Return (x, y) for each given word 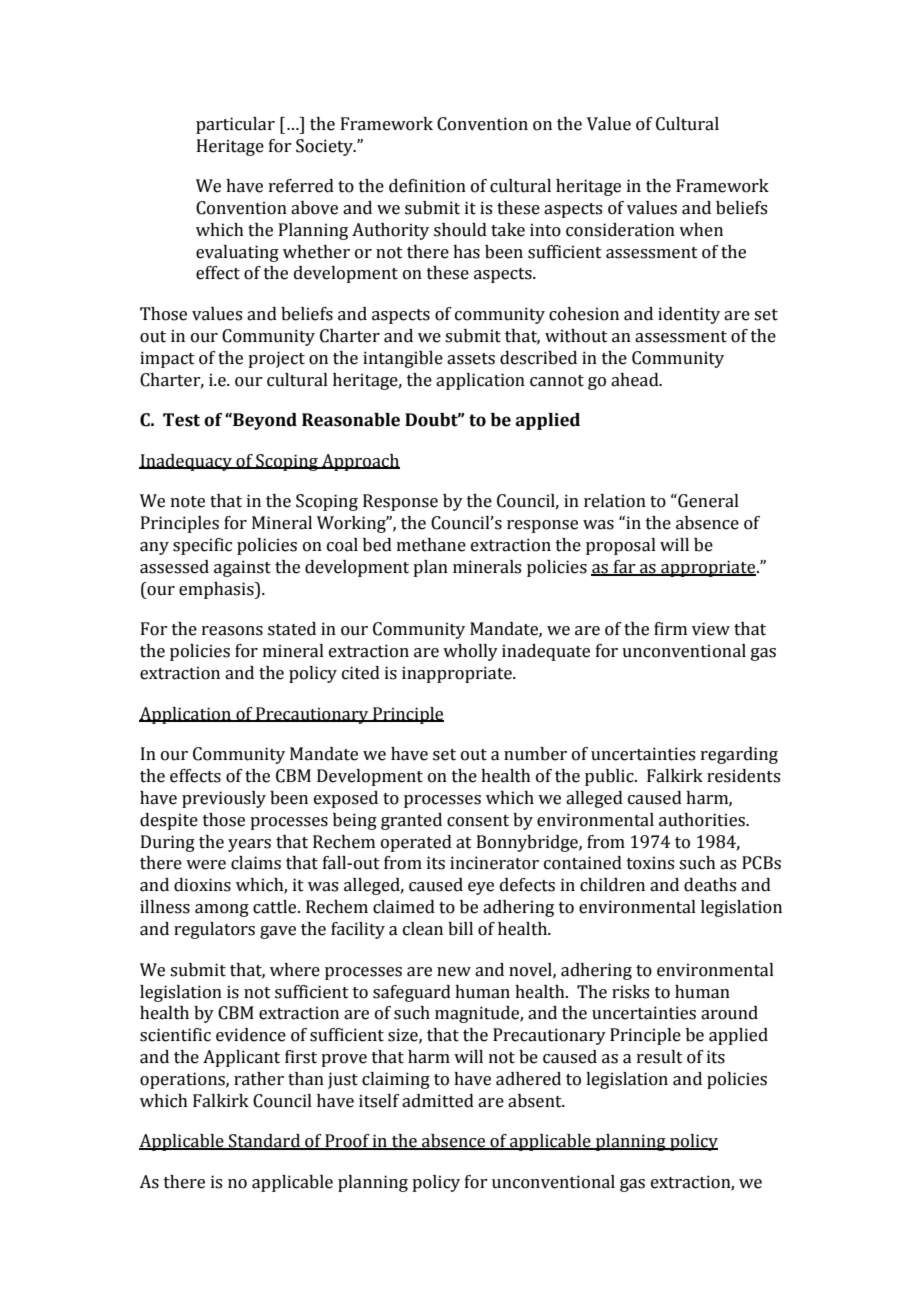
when (701, 230)
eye (481, 888)
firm (670, 628)
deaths (710, 885)
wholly (470, 652)
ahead (636, 380)
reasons (232, 631)
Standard (265, 1142)
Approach (360, 462)
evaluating (237, 253)
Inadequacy (186, 462)
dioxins (202, 885)
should (460, 230)
